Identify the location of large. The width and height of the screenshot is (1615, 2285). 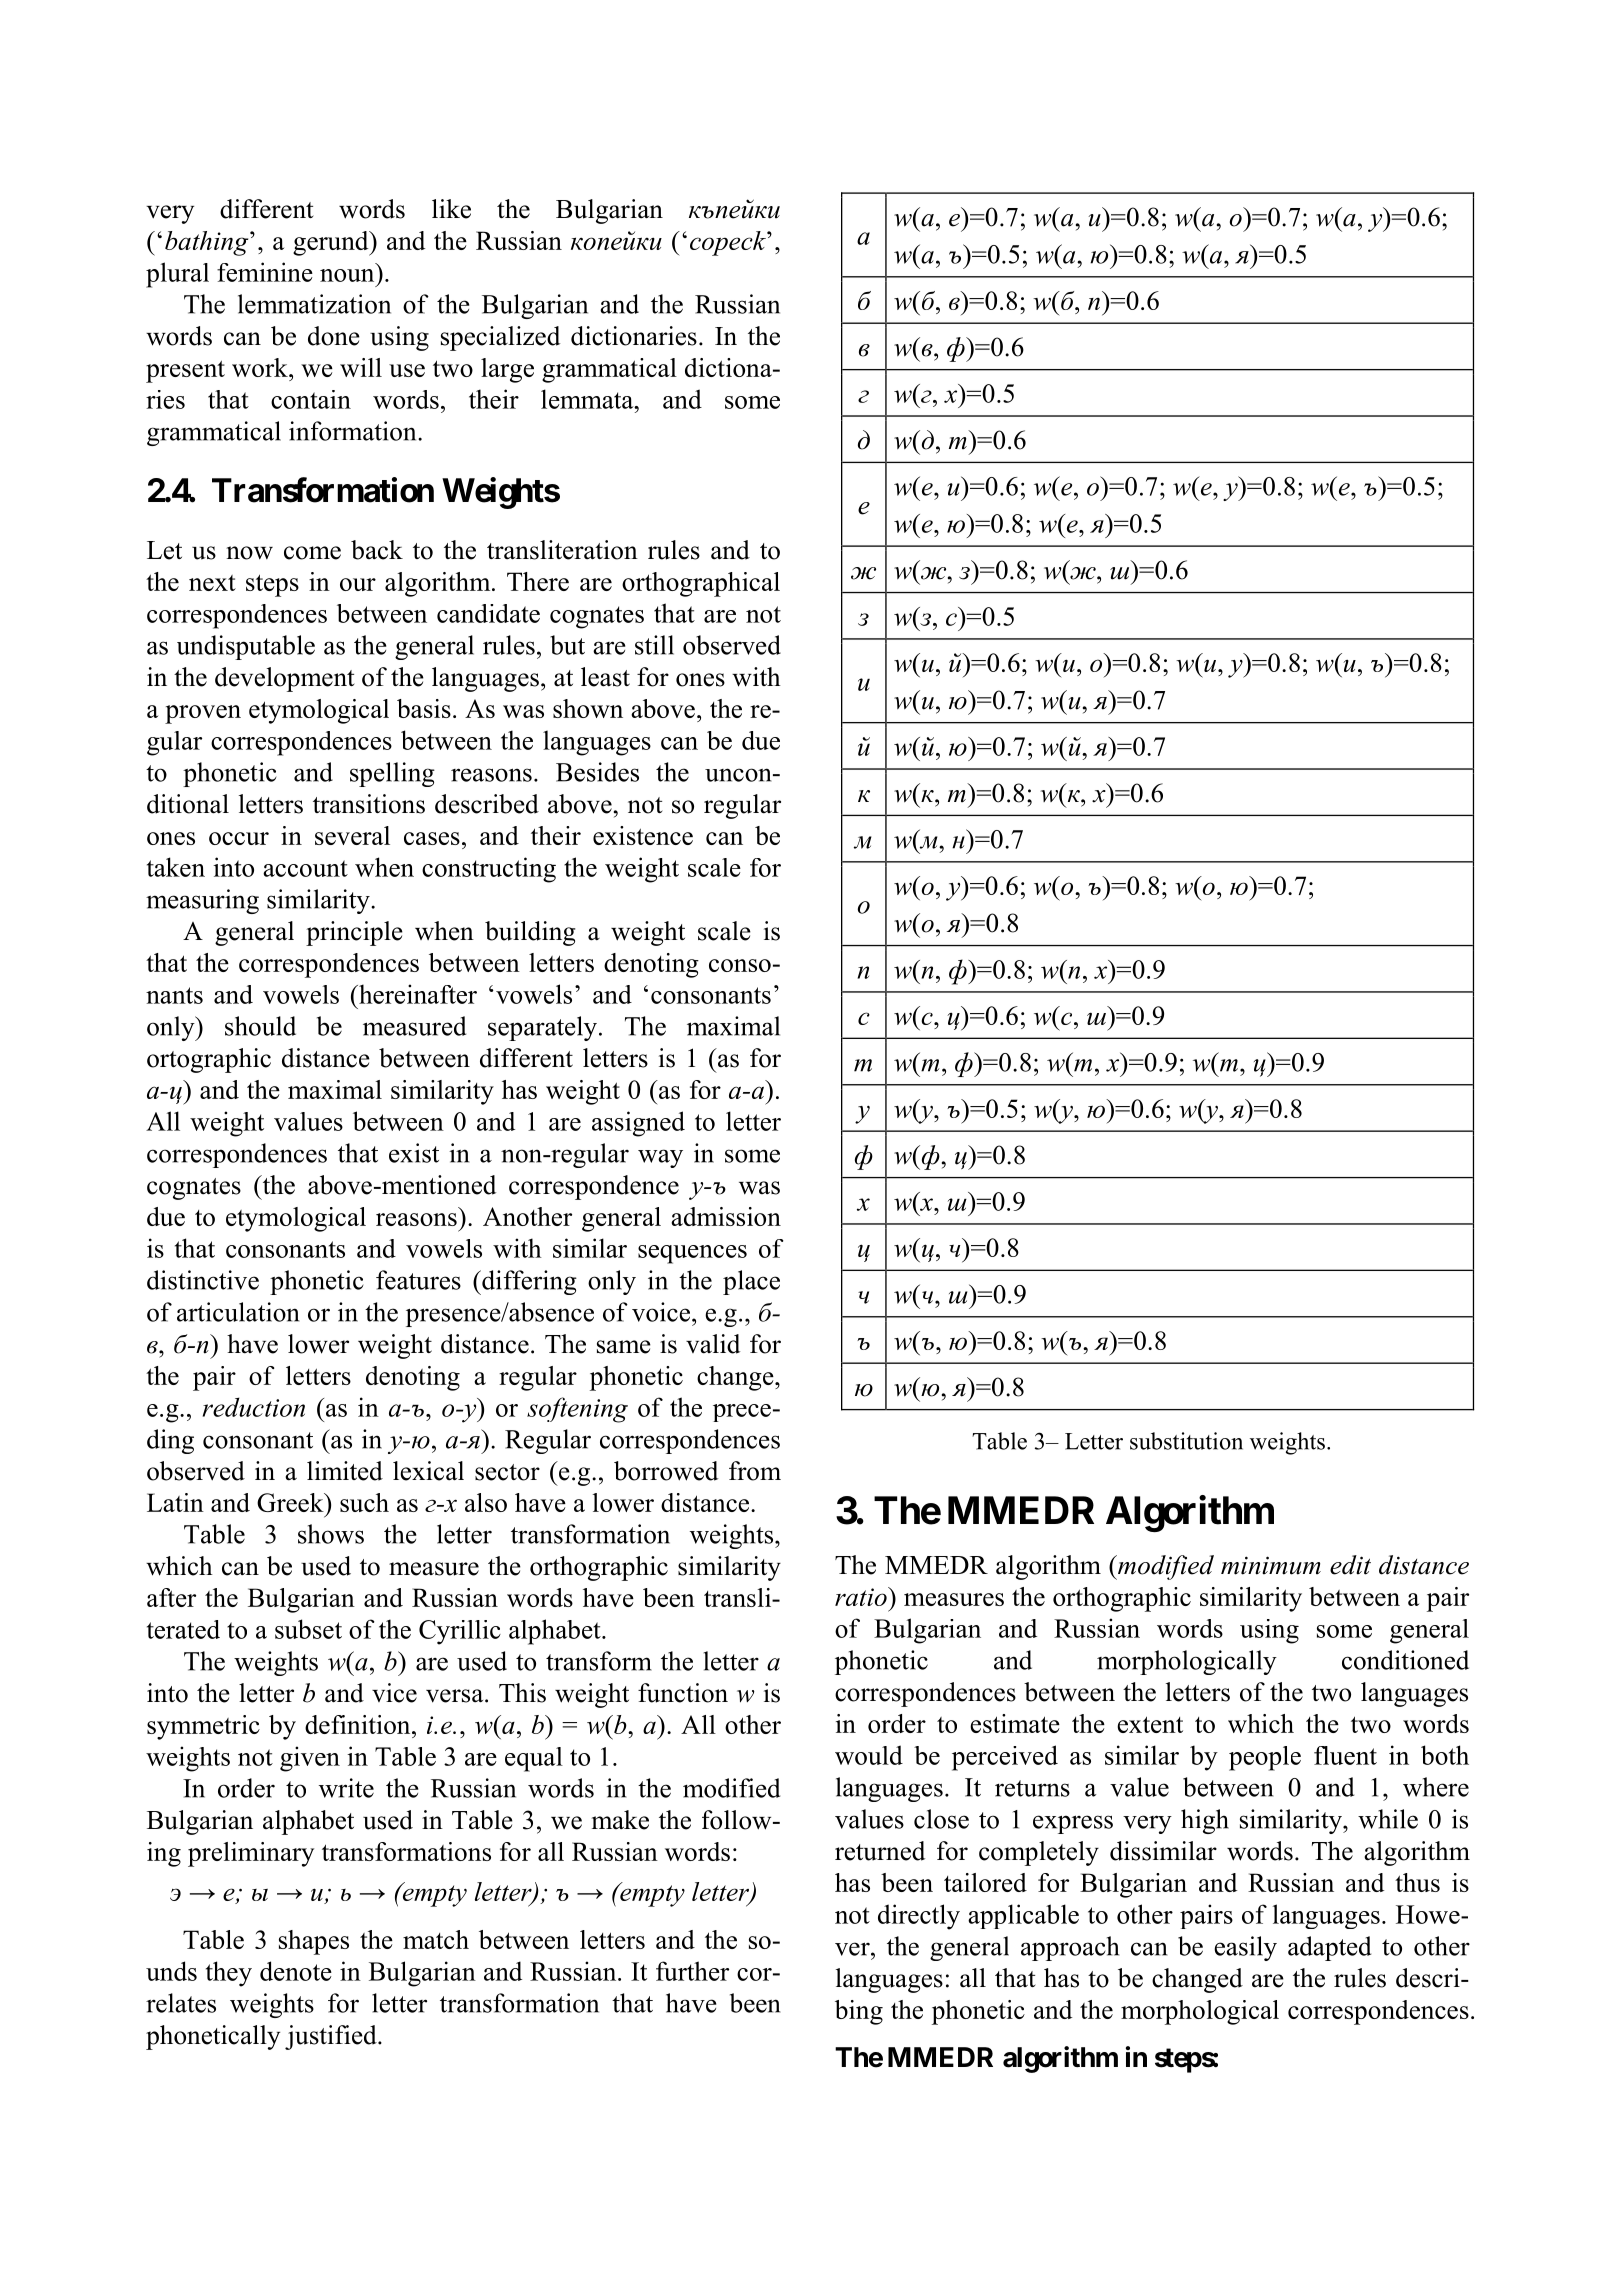
(507, 370).
